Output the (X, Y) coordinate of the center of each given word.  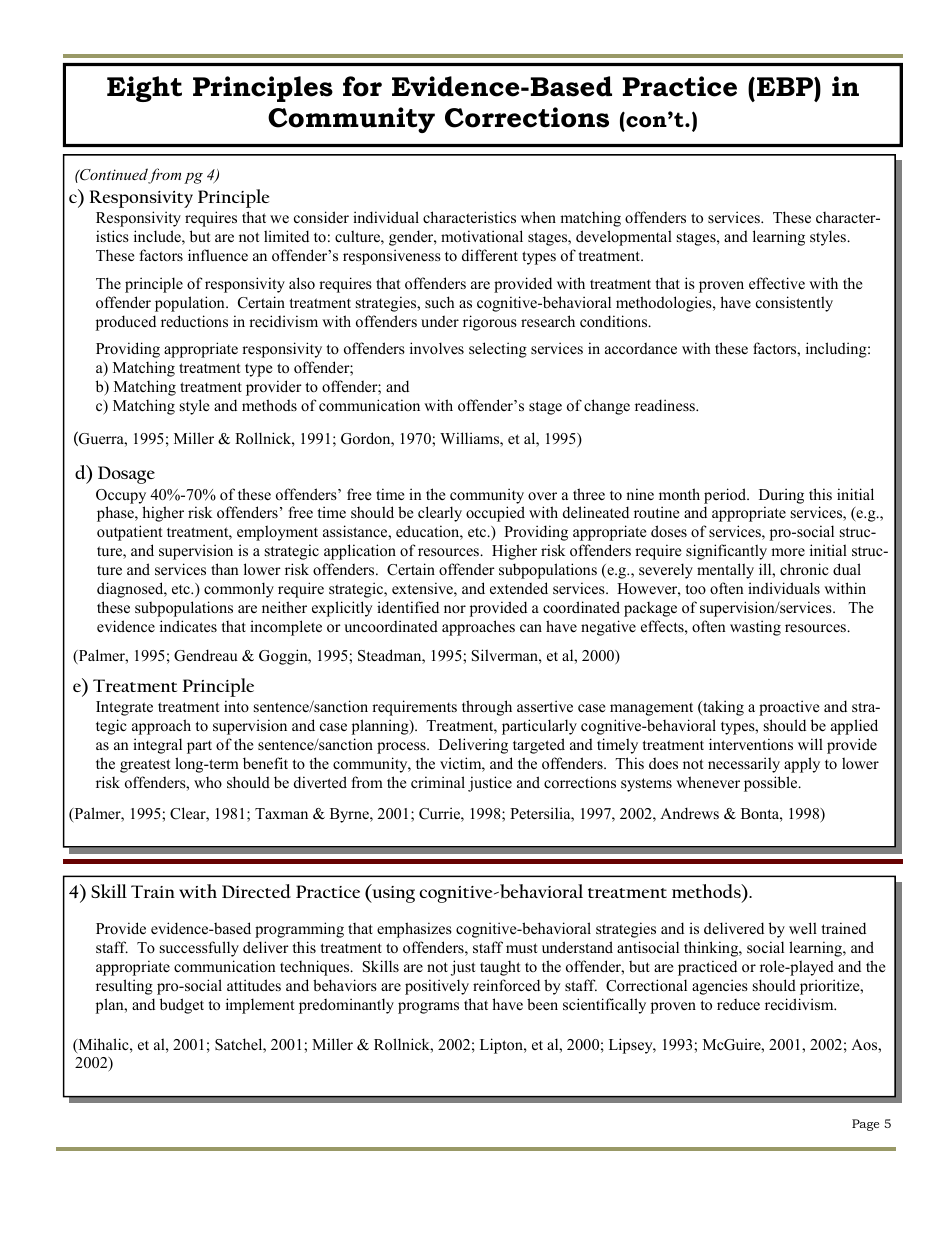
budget (182, 1006)
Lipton (502, 1046)
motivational (482, 236)
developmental (624, 238)
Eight (144, 89)
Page (865, 1125)
